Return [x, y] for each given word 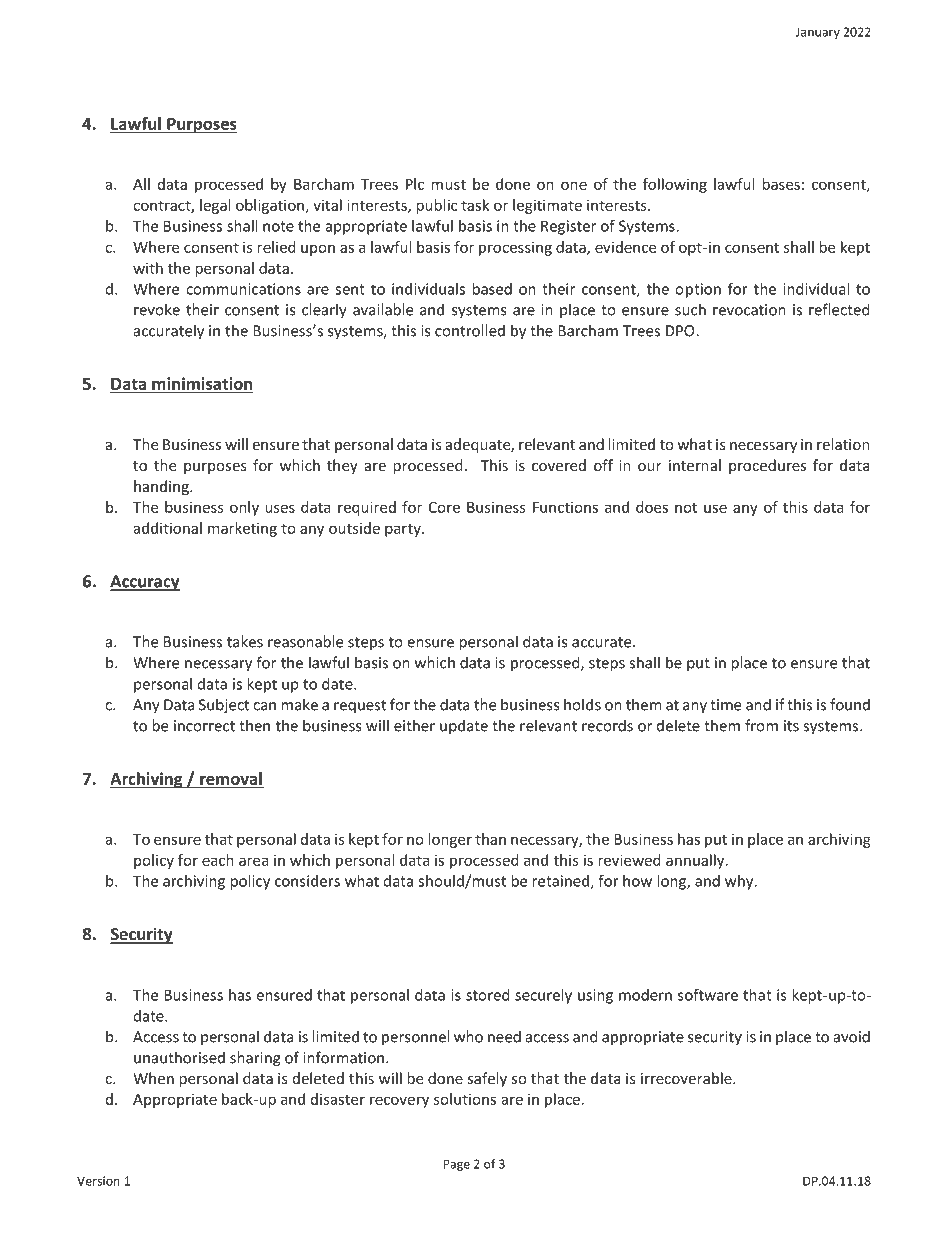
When [153, 1078]
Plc [415, 184]
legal [215, 206]
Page [457, 1165]
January [818, 33]
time [725, 705]
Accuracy [145, 583]
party [404, 530]
